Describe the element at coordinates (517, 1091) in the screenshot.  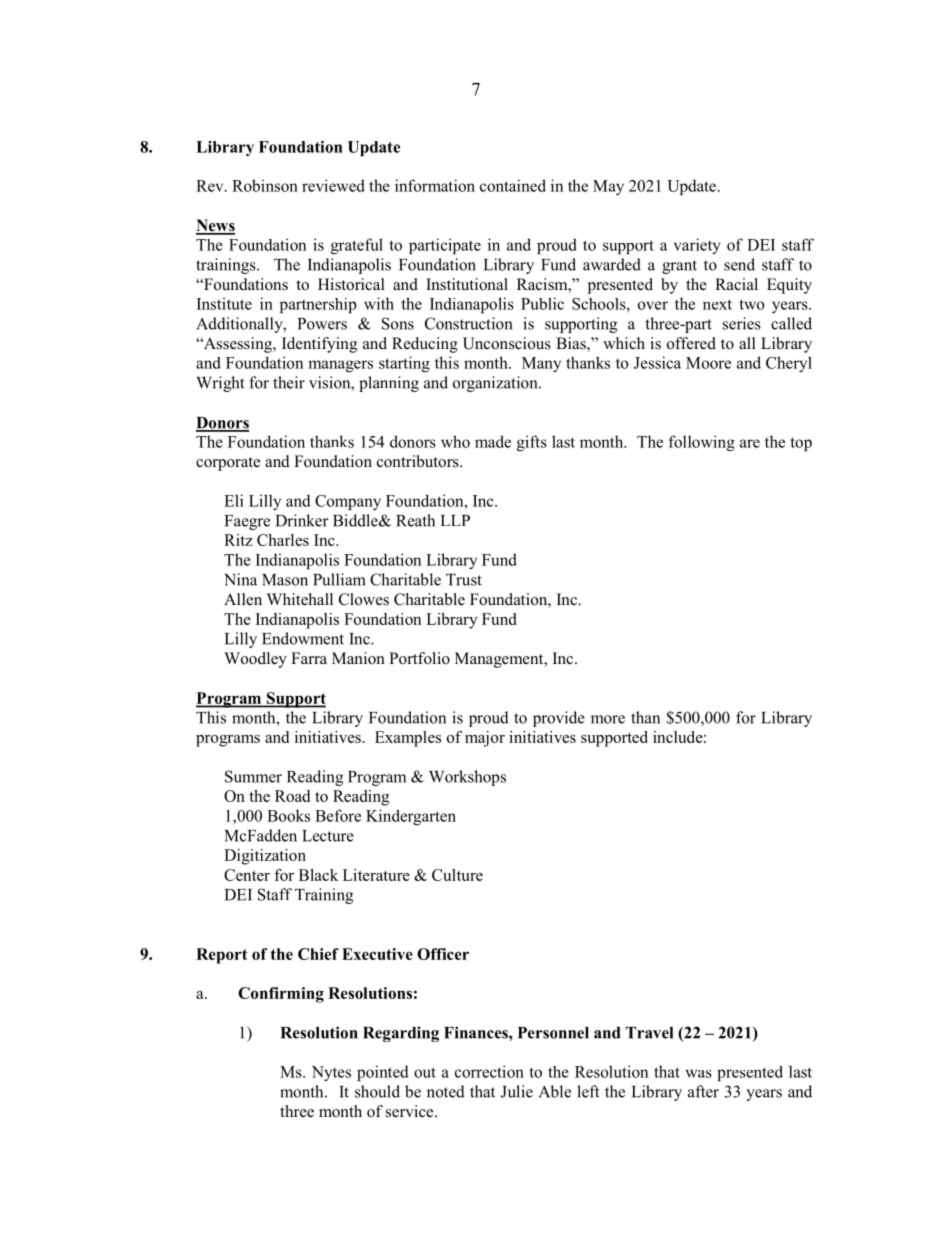
I see `Julie` at that location.
